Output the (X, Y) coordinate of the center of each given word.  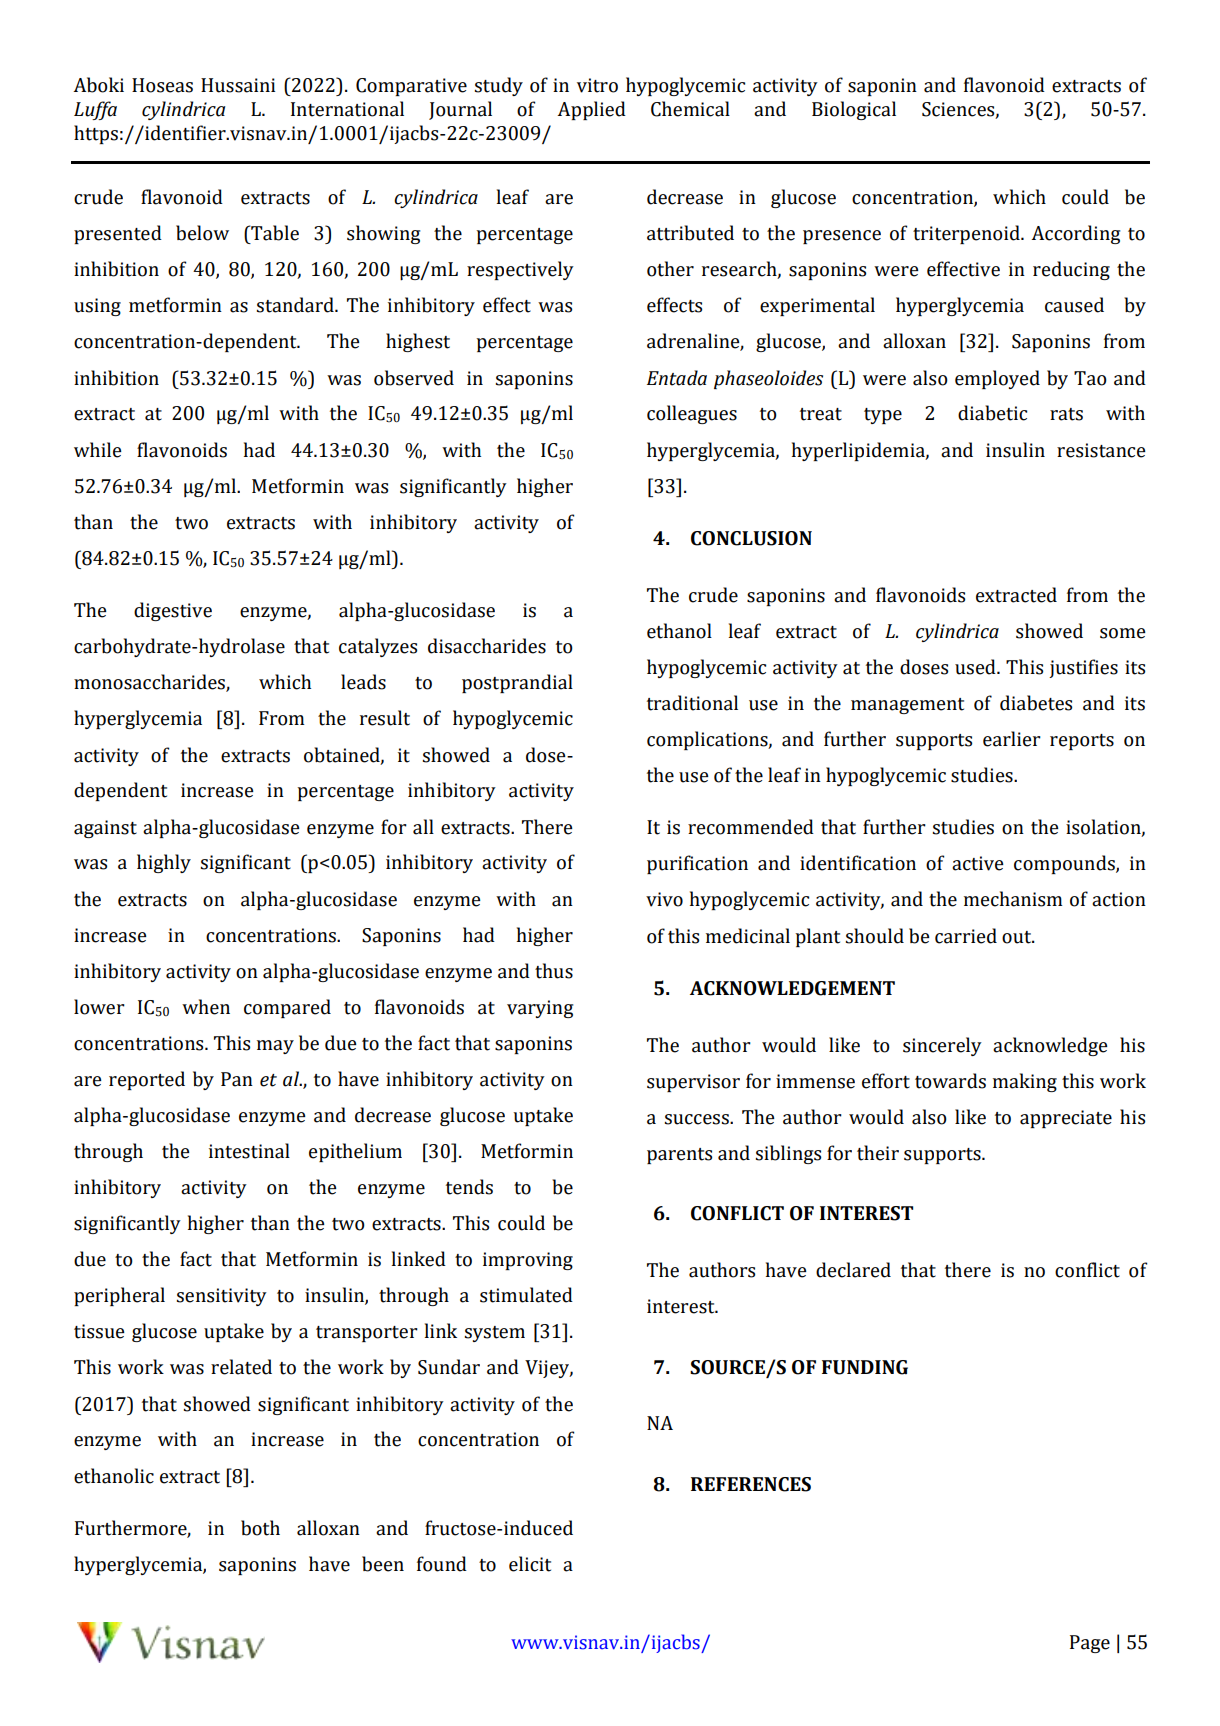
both (260, 1528)
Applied (591, 110)
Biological (854, 110)
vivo (664, 899)
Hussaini (238, 85)
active (978, 863)
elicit (530, 1564)
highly (164, 863)
